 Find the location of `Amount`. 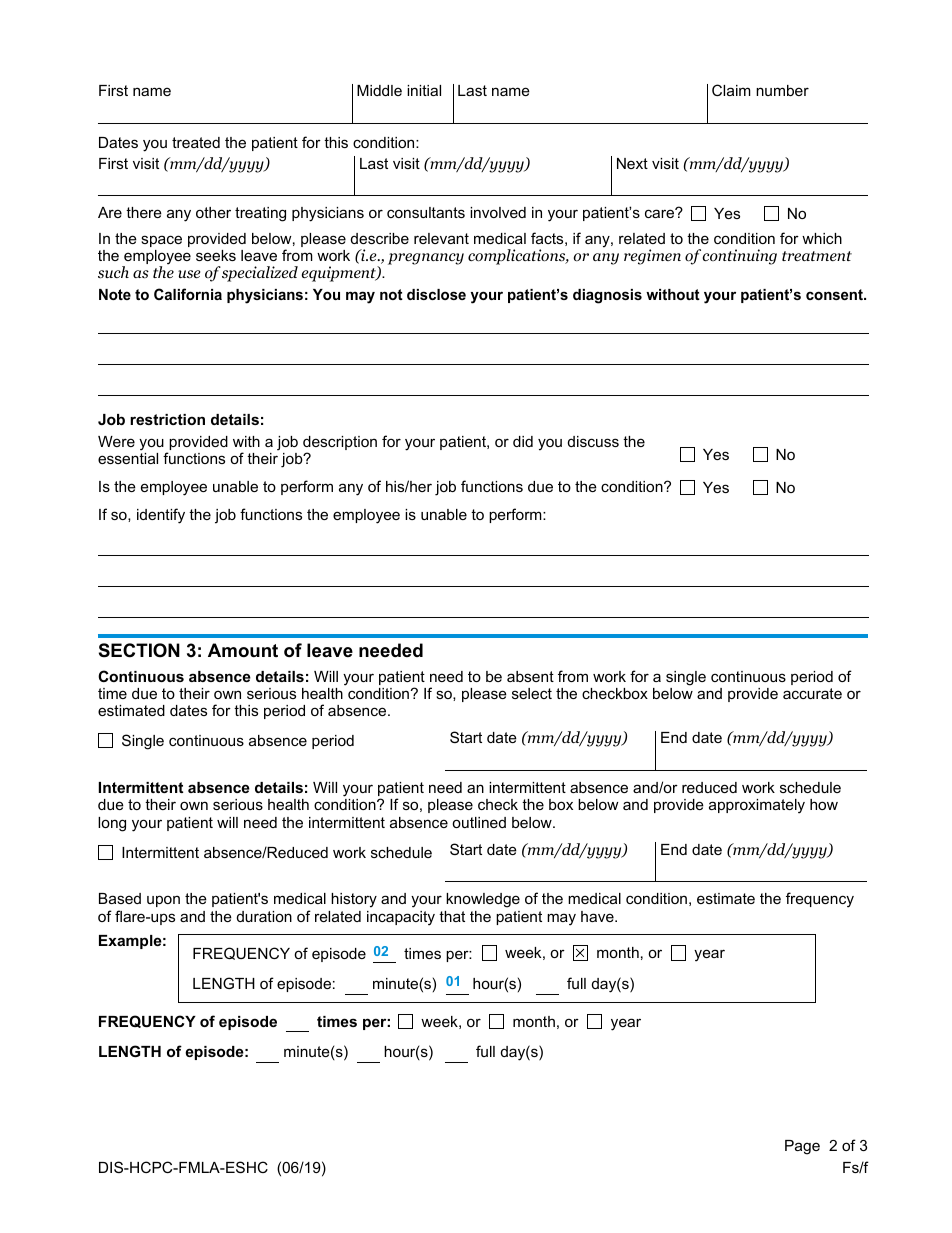

Amount is located at coordinates (243, 650).
